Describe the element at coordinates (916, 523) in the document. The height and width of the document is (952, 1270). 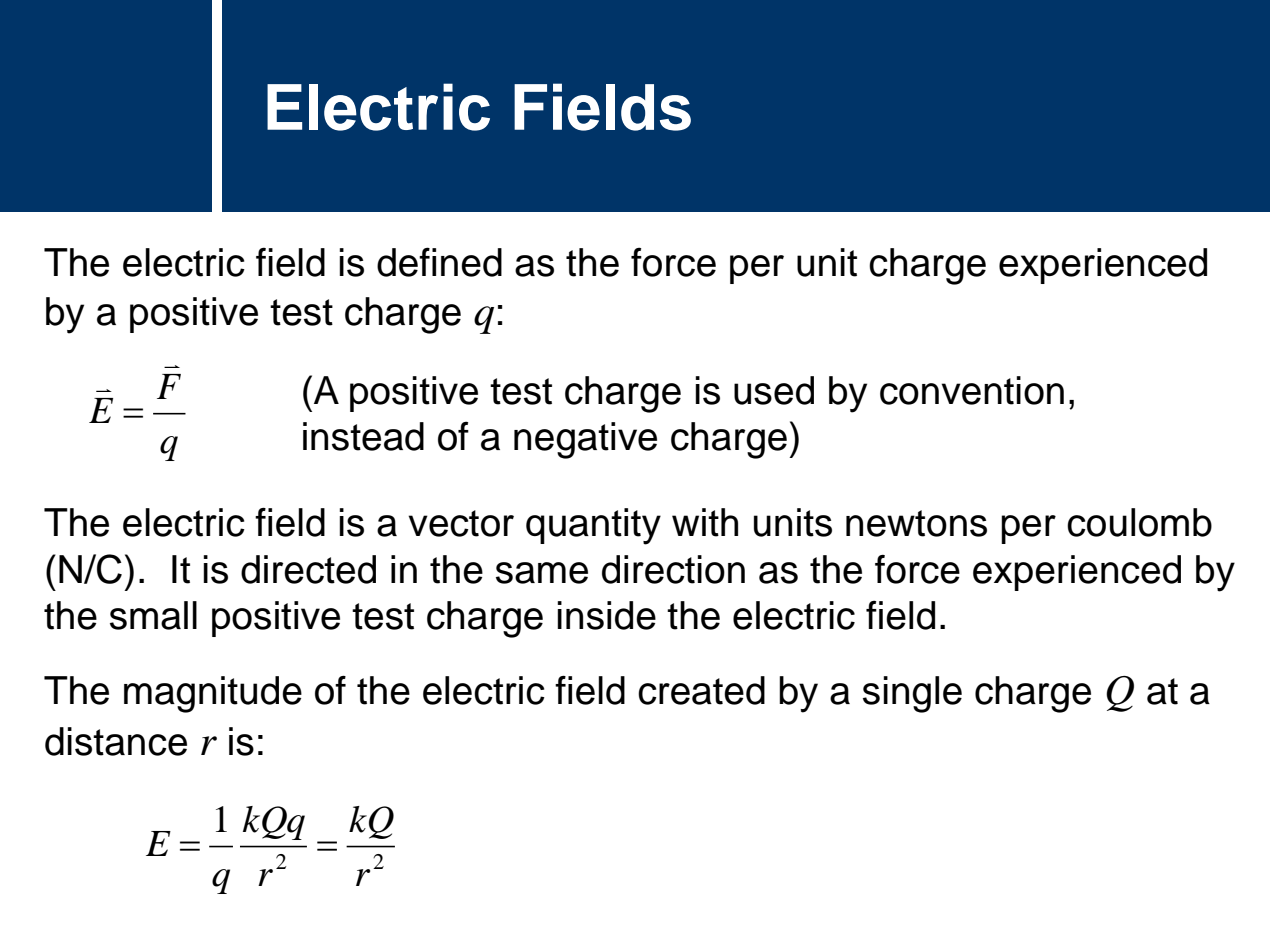
I see `newtons` at that location.
